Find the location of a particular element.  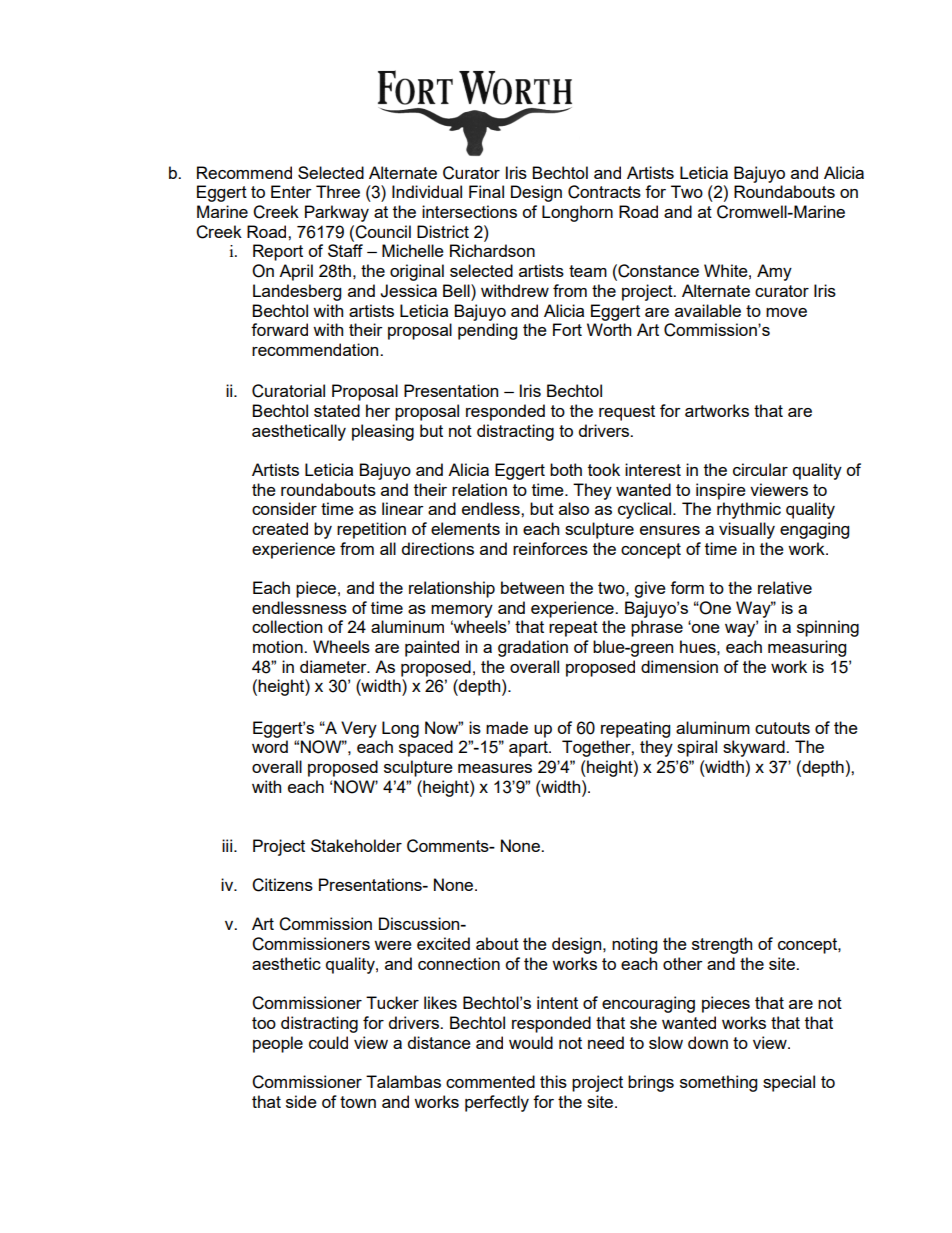

people is located at coordinates (278, 1044).
